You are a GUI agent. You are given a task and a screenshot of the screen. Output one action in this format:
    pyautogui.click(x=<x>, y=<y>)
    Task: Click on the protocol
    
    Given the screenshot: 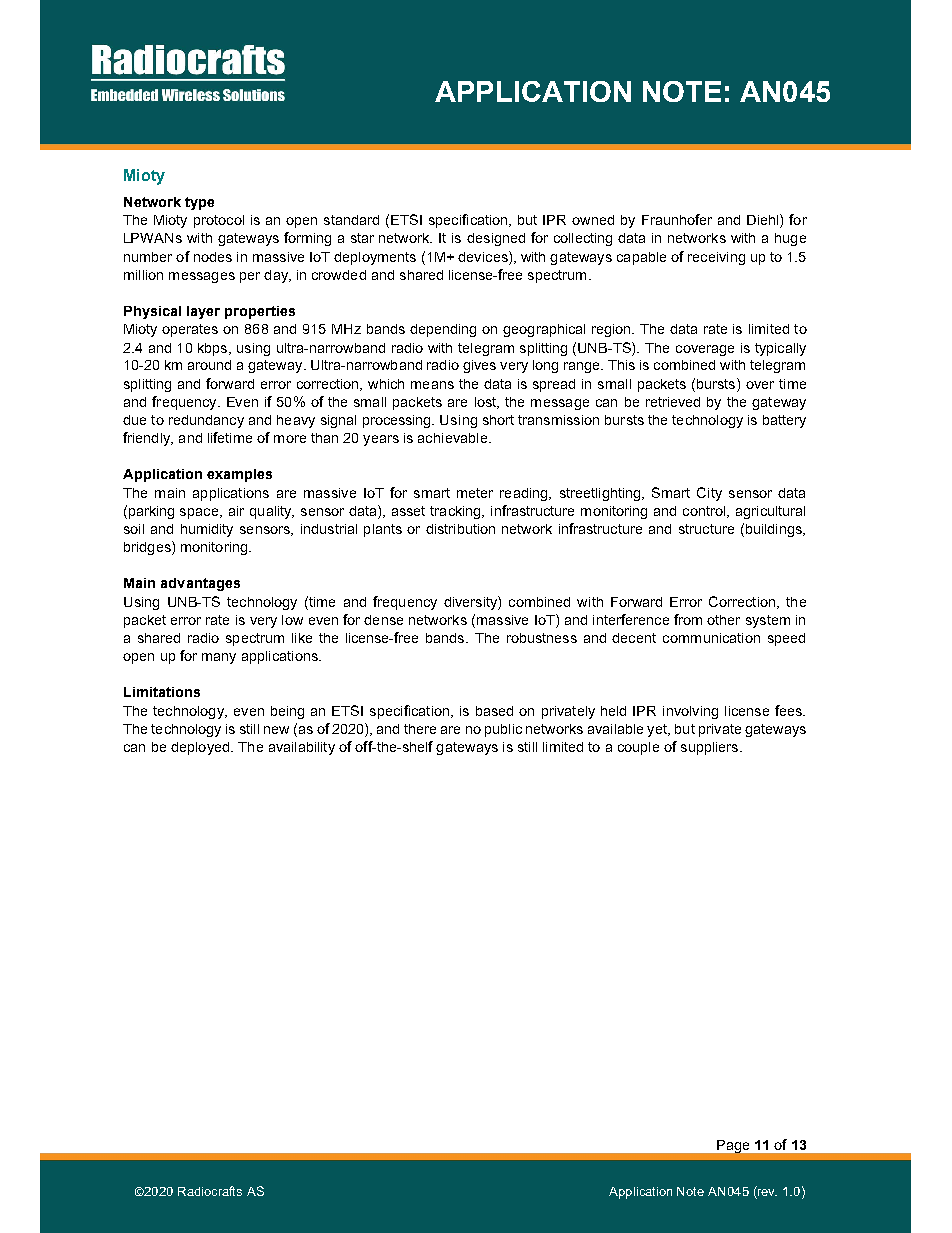 What is the action you would take?
    pyautogui.click(x=219, y=221)
